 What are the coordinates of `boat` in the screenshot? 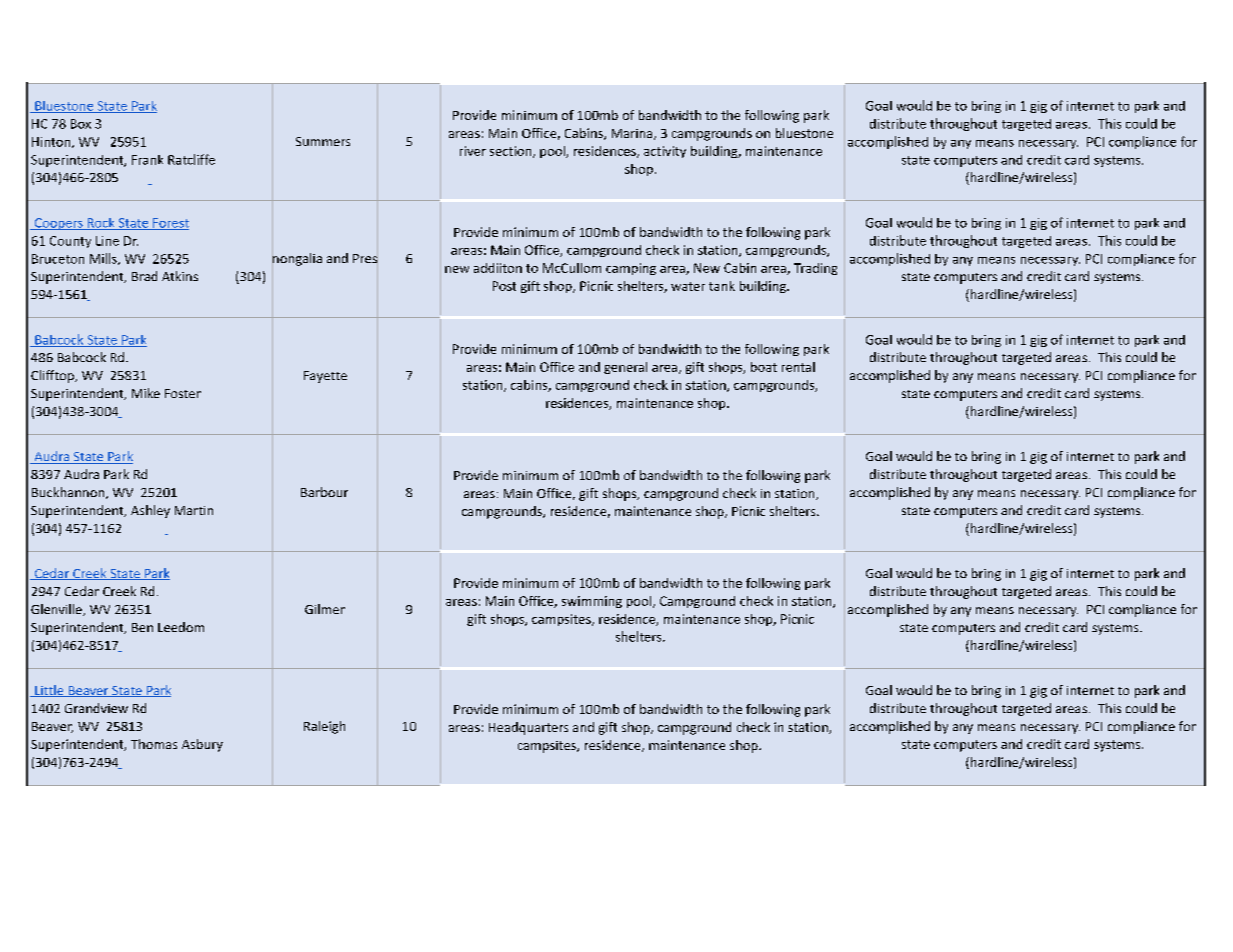 It's located at (764, 367).
